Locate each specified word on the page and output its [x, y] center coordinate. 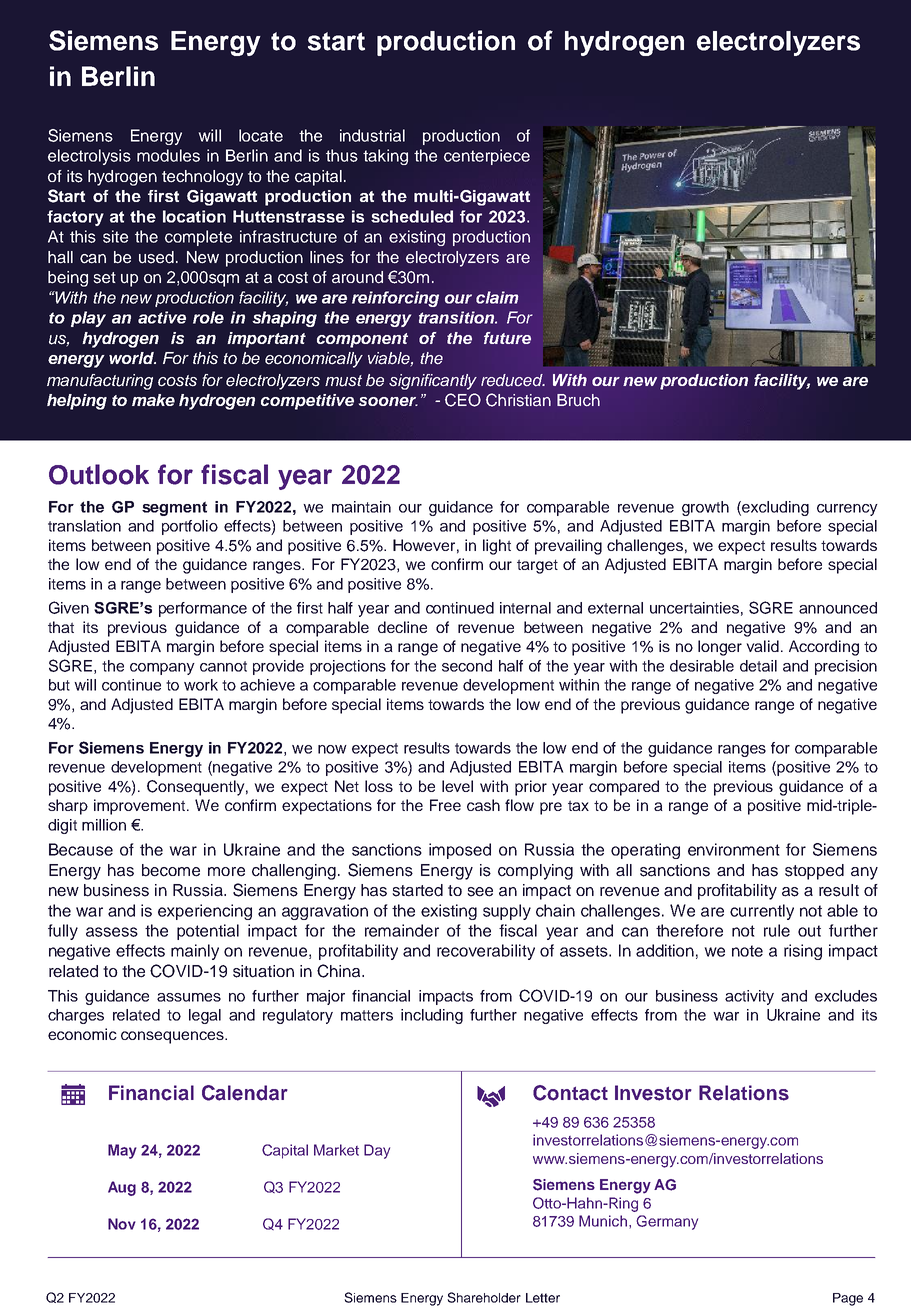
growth [705, 508]
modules [168, 155]
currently [762, 912]
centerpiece [487, 157]
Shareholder [484, 1297]
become [171, 870]
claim [497, 297]
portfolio [190, 527]
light [497, 547]
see [480, 892]
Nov [122, 1224]
